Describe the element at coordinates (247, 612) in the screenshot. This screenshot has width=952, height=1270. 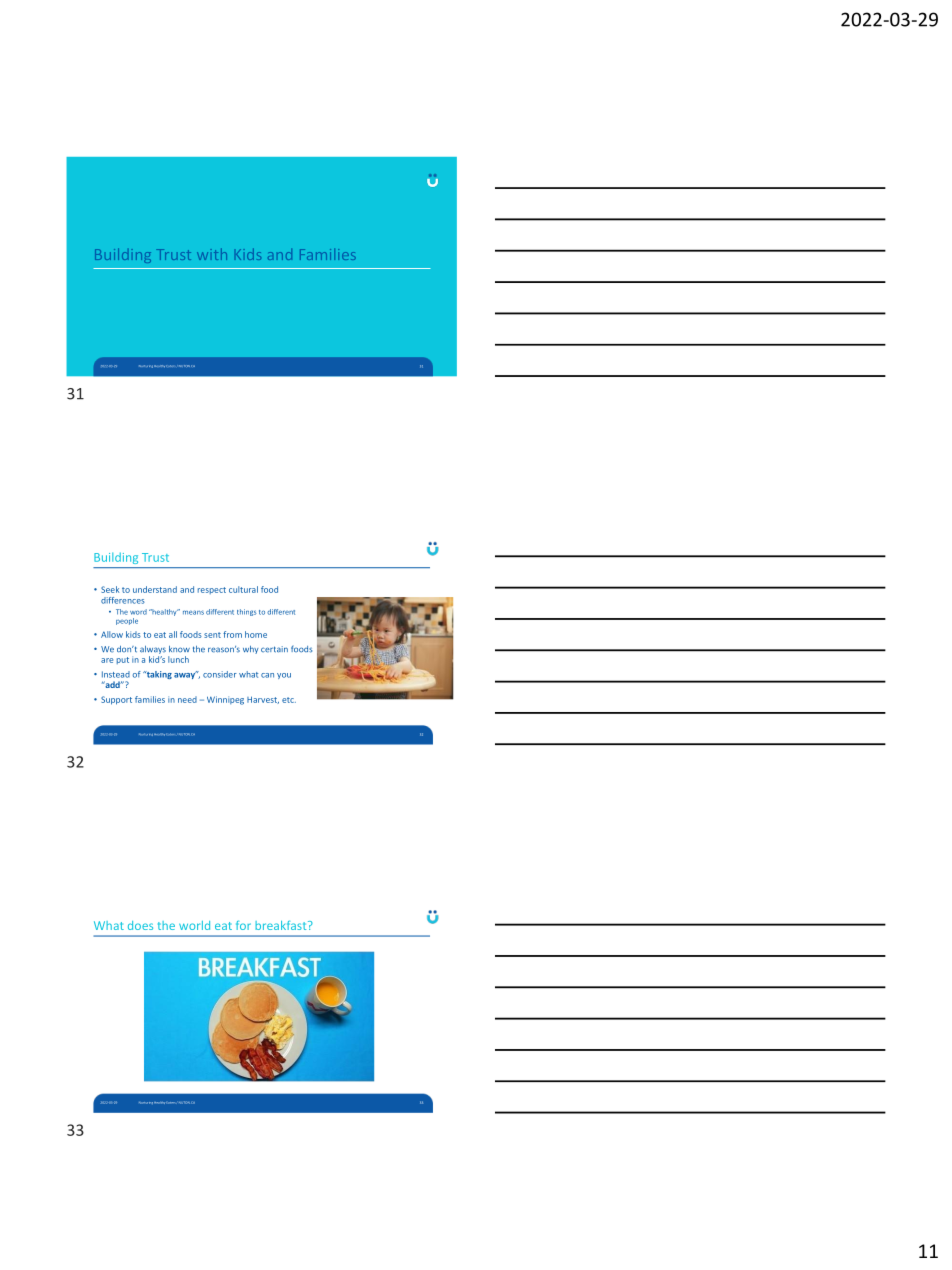
I see `things` at that location.
